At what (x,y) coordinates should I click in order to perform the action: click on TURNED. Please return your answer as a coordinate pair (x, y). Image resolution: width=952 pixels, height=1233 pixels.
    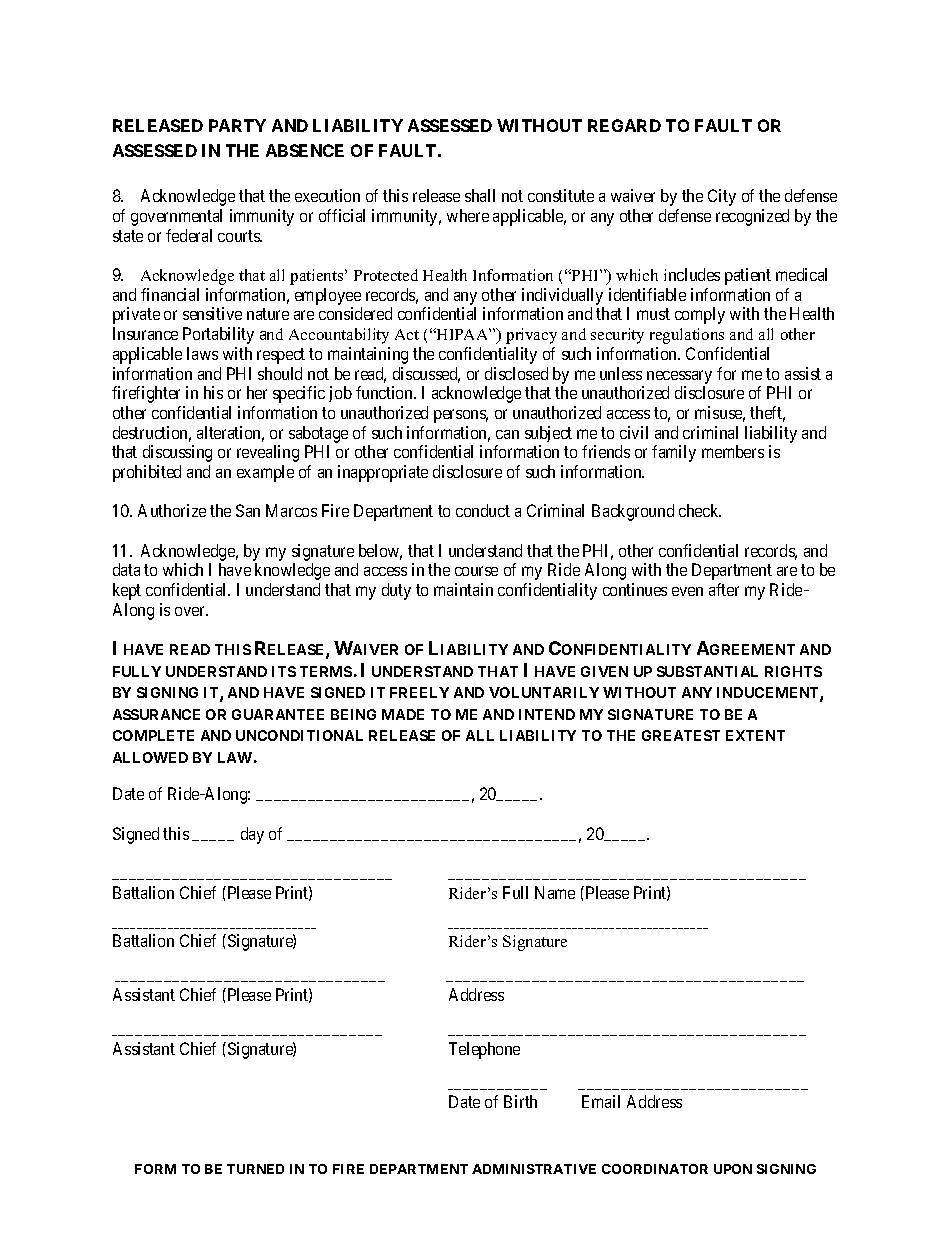
    Looking at the image, I should click on (255, 1169).
